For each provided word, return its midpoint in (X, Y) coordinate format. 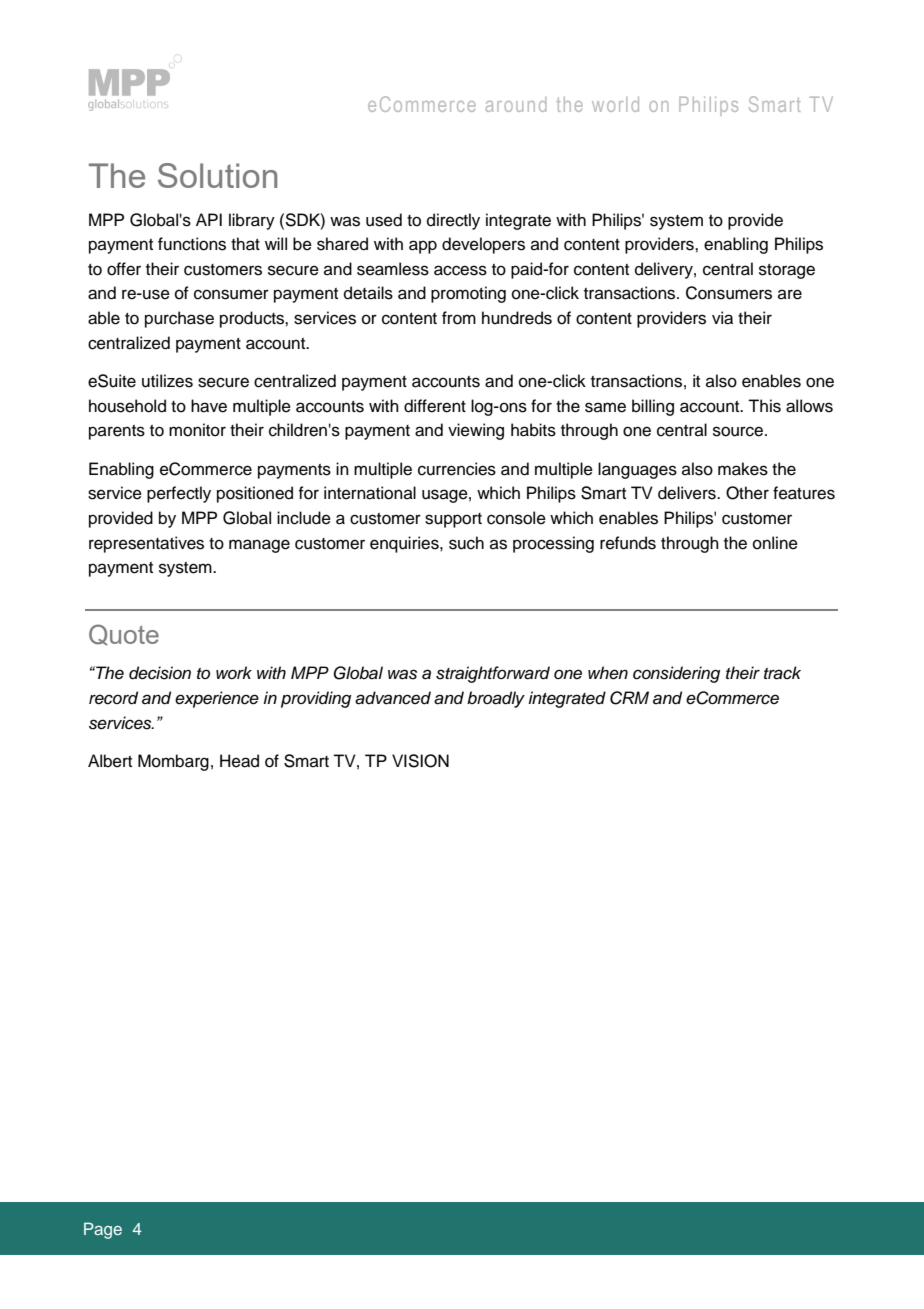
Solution (217, 175)
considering (676, 674)
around (516, 104)
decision (160, 673)
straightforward (493, 674)
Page (103, 1230)
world (615, 104)
